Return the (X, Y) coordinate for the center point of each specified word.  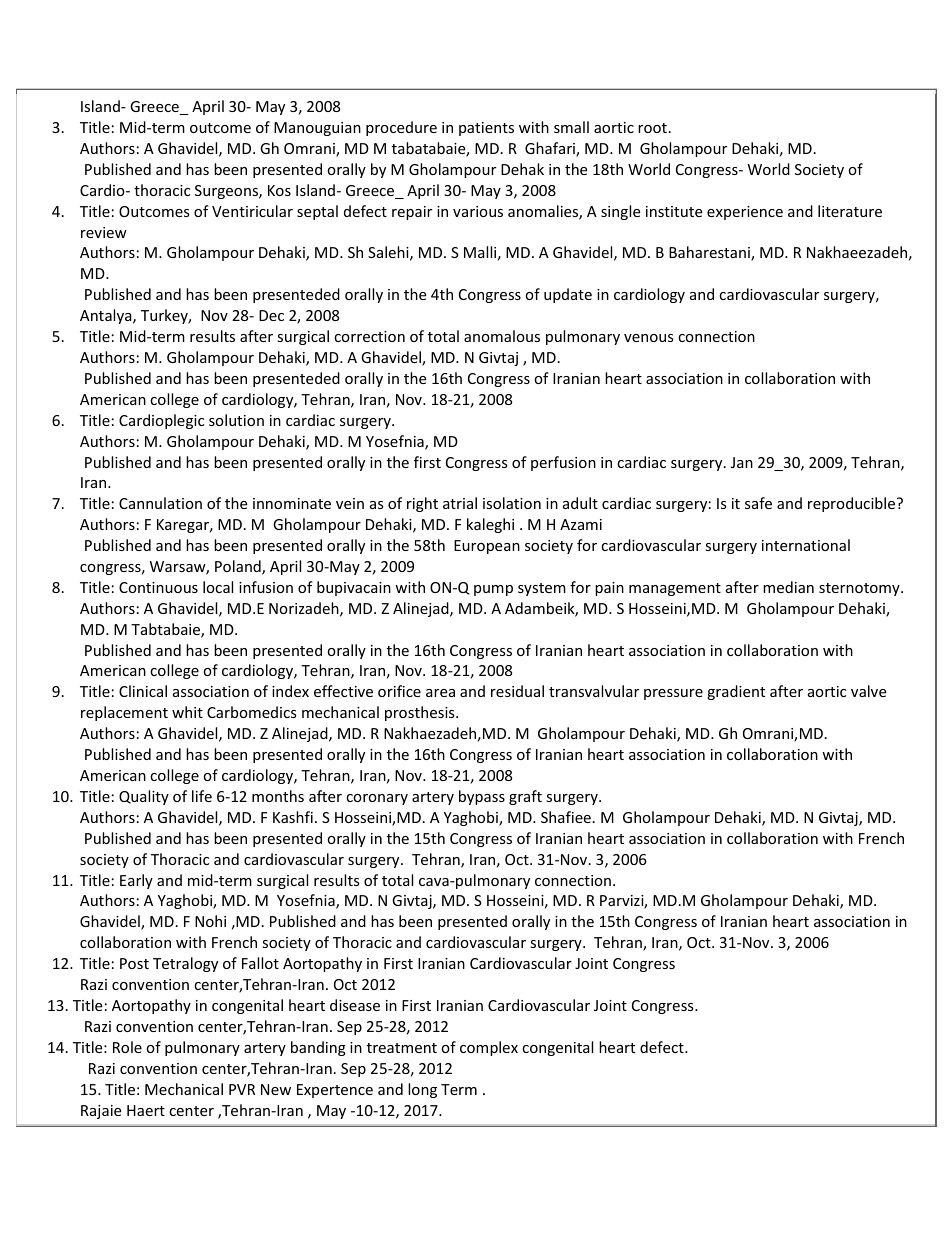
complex (489, 1048)
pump (493, 590)
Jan (742, 462)
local (218, 587)
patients (486, 129)
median (788, 587)
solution (236, 420)
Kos (279, 190)
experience (745, 213)
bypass (482, 797)
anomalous (502, 336)
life (202, 796)
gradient (736, 692)
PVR (242, 1089)
